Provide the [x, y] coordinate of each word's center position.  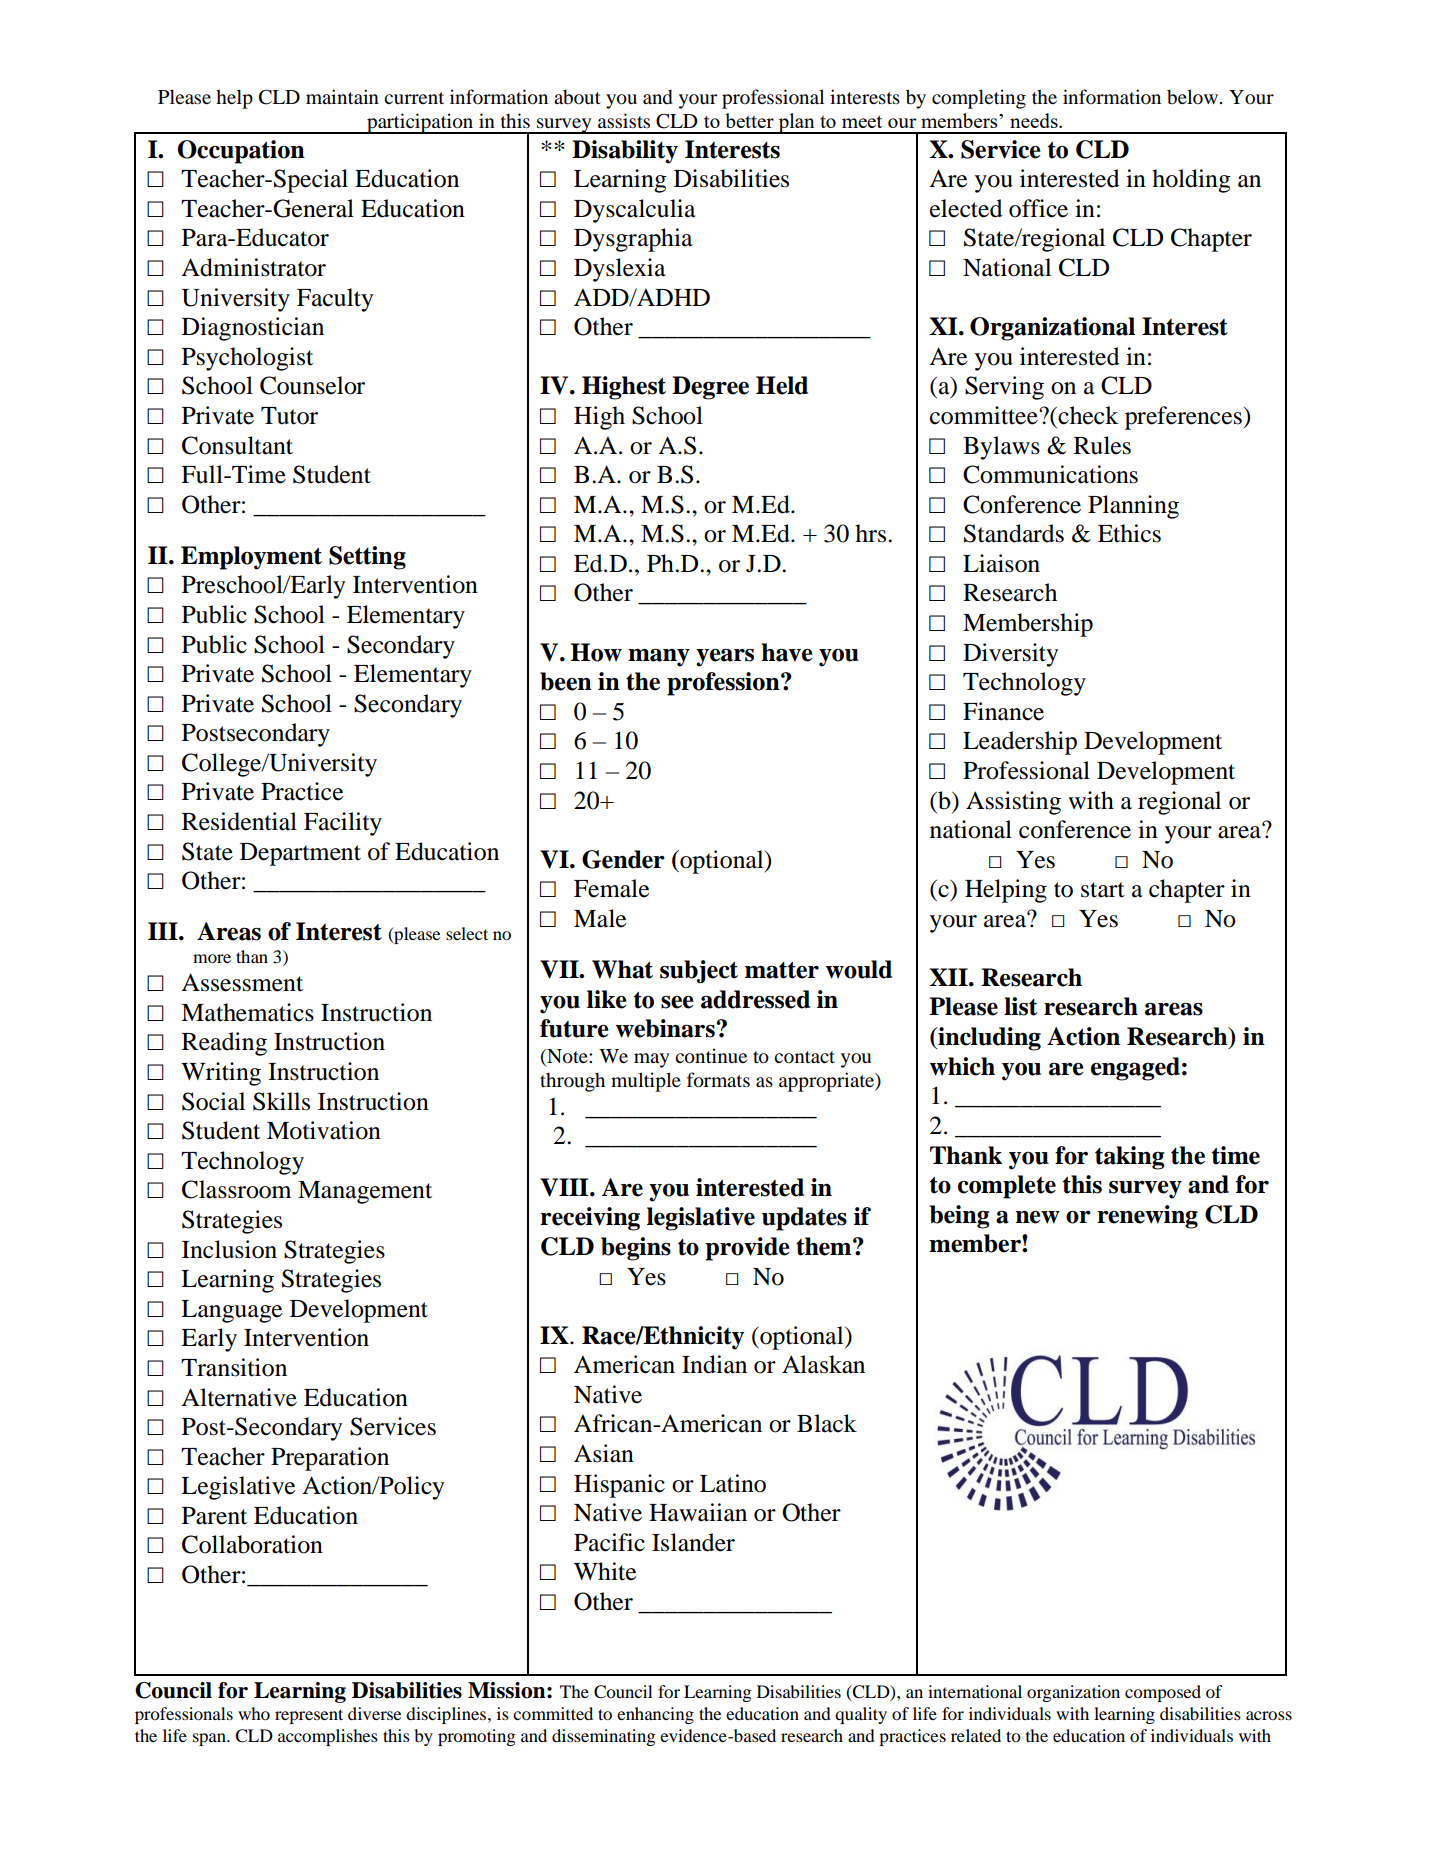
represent [309, 1716]
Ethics [1129, 533]
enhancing [655, 1715]
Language [231, 1311]
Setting [367, 558]
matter [782, 970]
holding [1191, 181]
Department [300, 854]
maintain [342, 96]
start [1103, 890]
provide [747, 1249]
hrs [872, 533]
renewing [1147, 1217]
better [749, 120]
